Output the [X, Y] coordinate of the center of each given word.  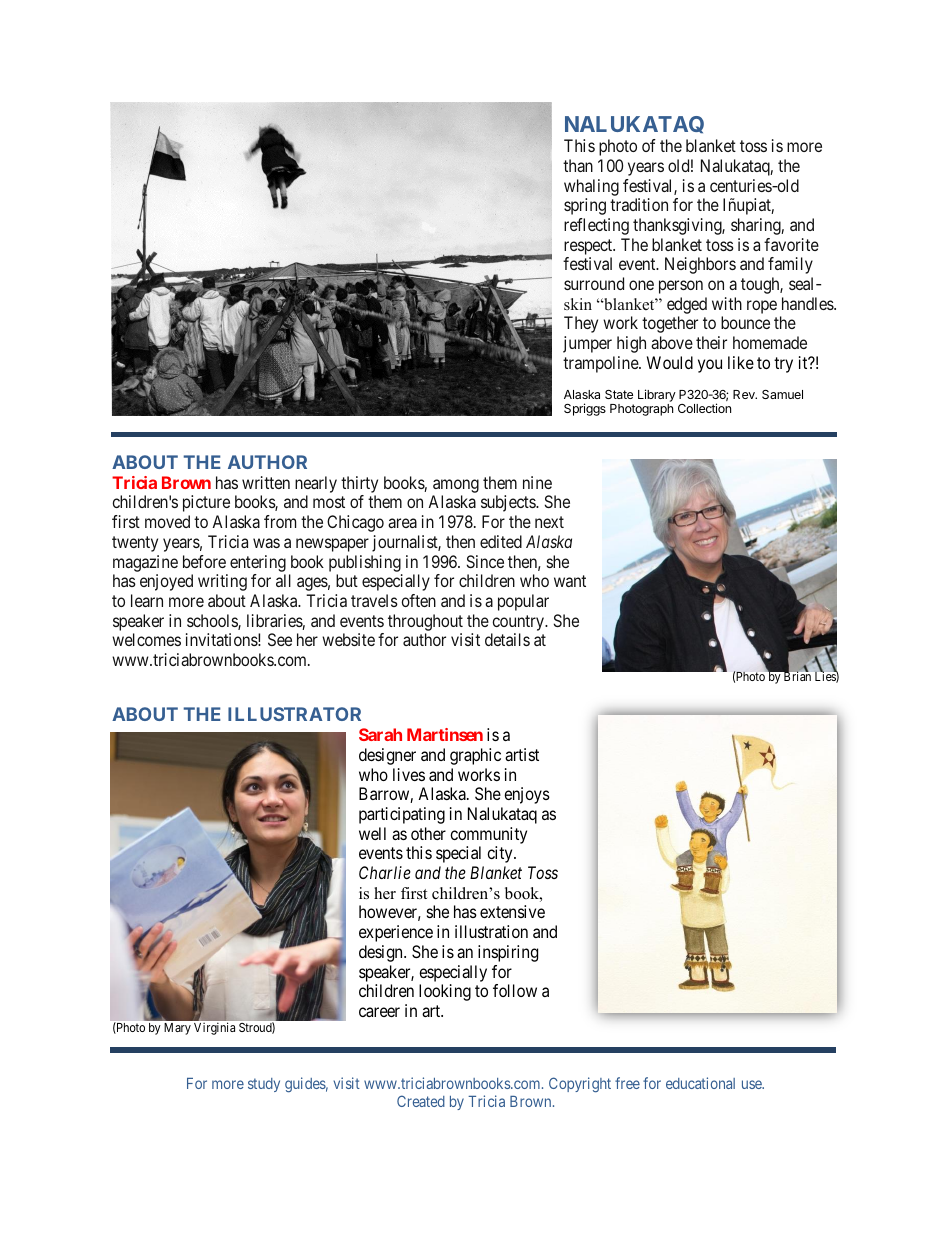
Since [485, 561]
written [266, 482]
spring [585, 206]
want [570, 581]
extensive [512, 911]
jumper [587, 344]
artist [522, 754]
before [204, 561]
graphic [475, 756]
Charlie [385, 872]
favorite [791, 244]
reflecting [596, 226]
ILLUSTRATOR [294, 714]
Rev [745, 394]
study [264, 1085]
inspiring [508, 953]
